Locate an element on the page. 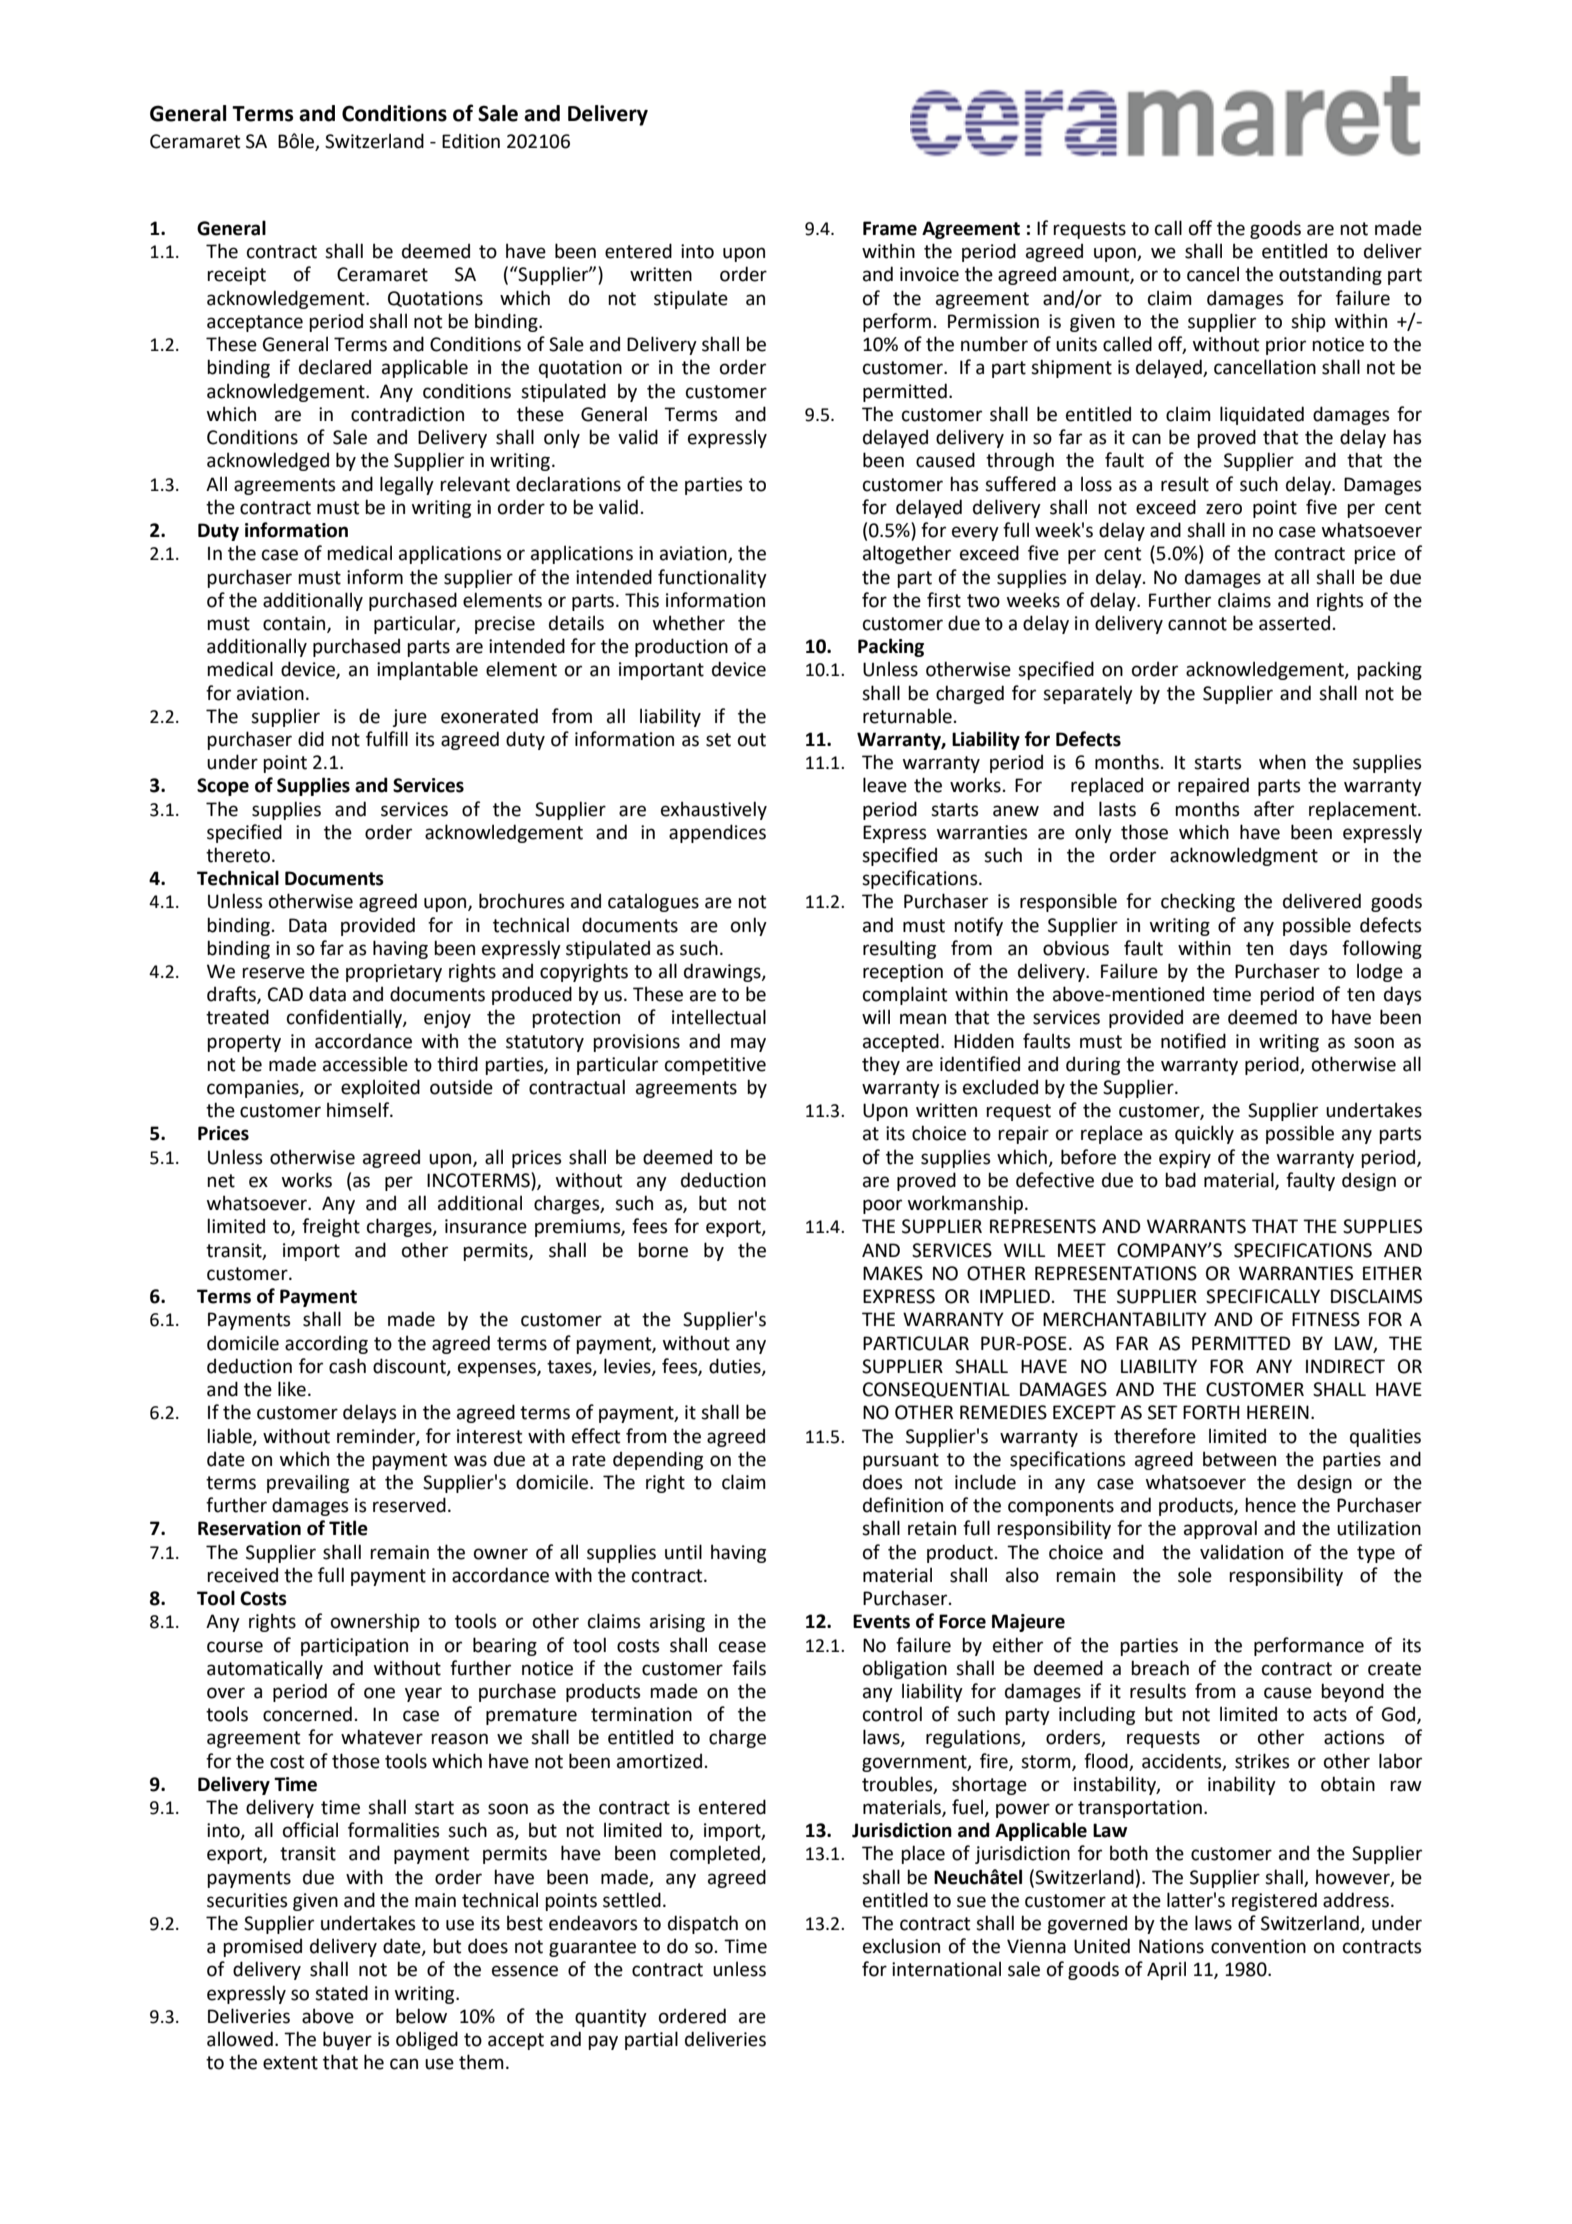 This document has width=1572, height=2224. asserted is located at coordinates (1294, 623).
